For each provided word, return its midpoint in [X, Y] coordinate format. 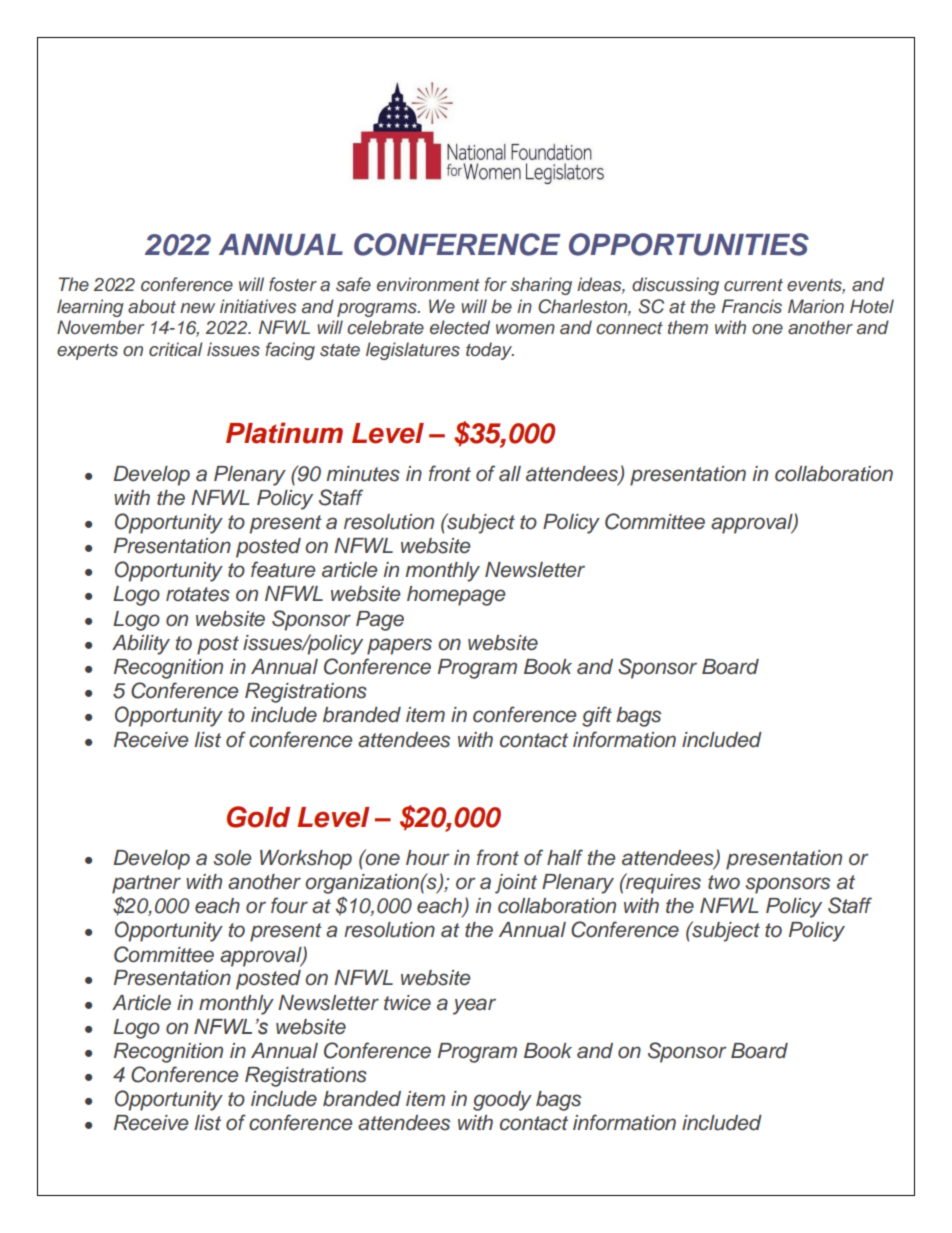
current [753, 285]
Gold [258, 817]
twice [407, 1003]
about [152, 306]
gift [597, 716]
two [724, 882]
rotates [198, 594]
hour [428, 858]
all [510, 474]
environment [428, 284]
